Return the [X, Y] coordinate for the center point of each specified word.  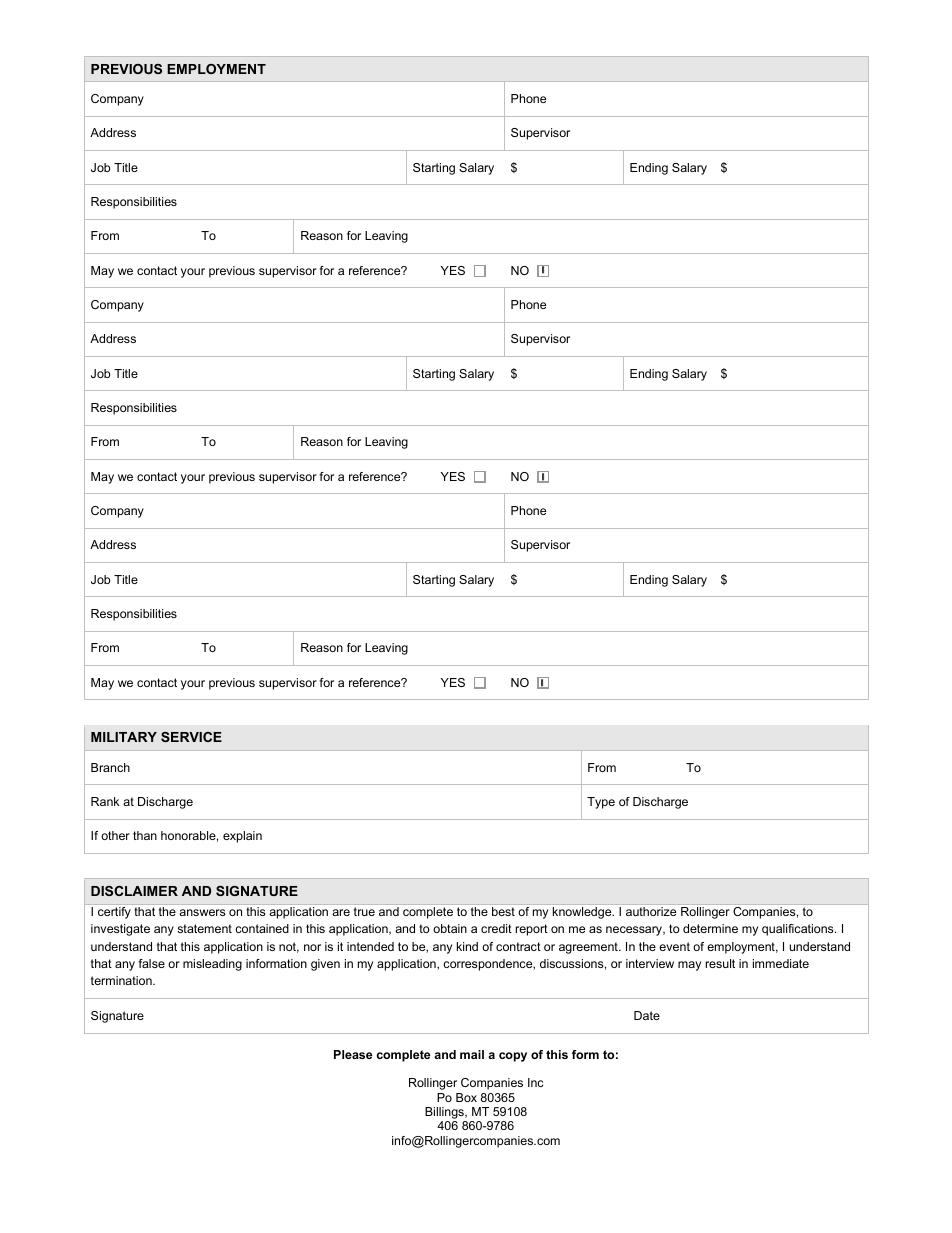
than [145, 835]
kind [467, 946]
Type [601, 803]
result [720, 963]
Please [353, 1054]
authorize [651, 911]
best [503, 911]
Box [466, 1097]
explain [242, 837]
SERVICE [191, 737]
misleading [212, 965]
